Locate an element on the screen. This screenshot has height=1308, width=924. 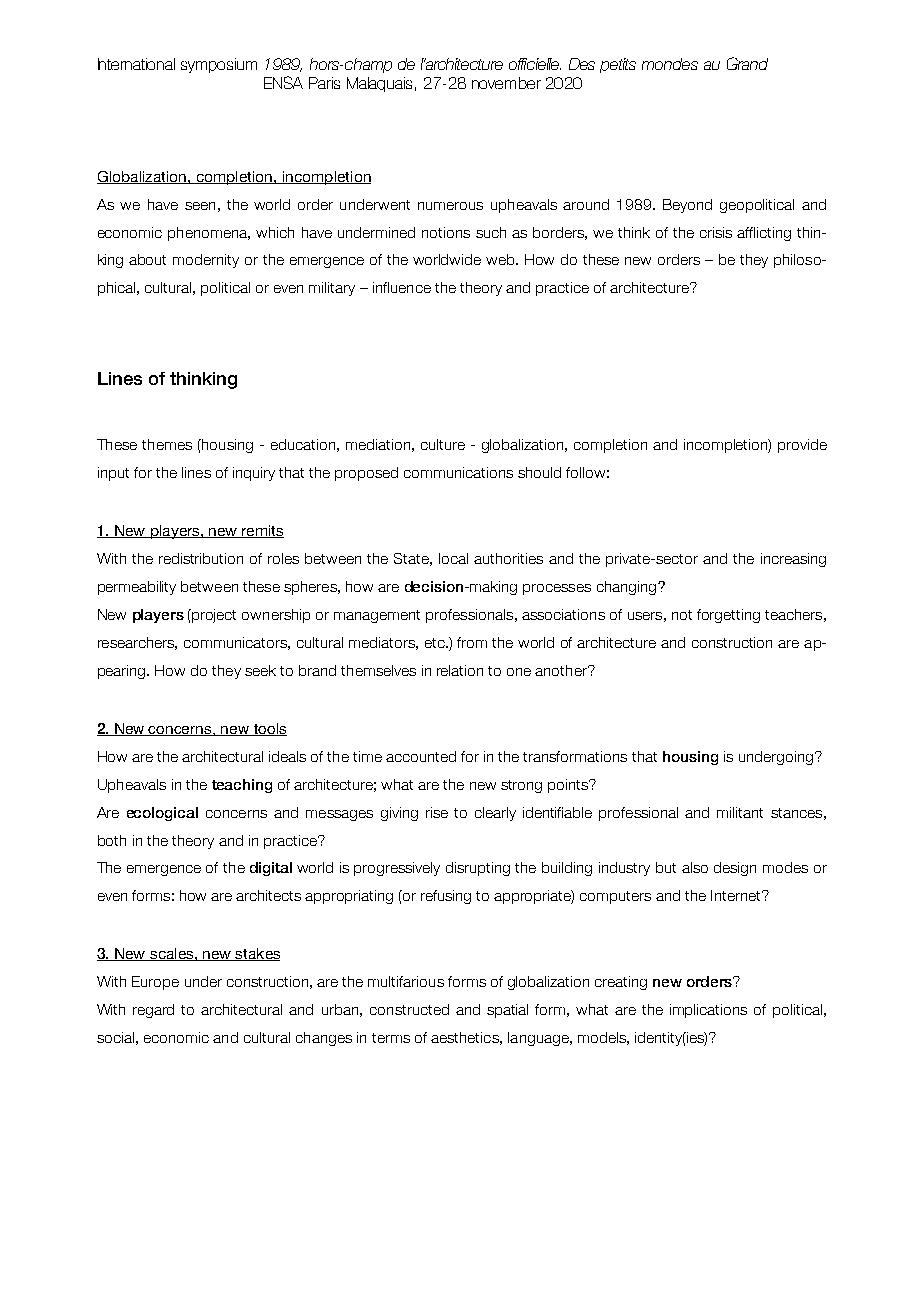
forgetting is located at coordinates (728, 616).
